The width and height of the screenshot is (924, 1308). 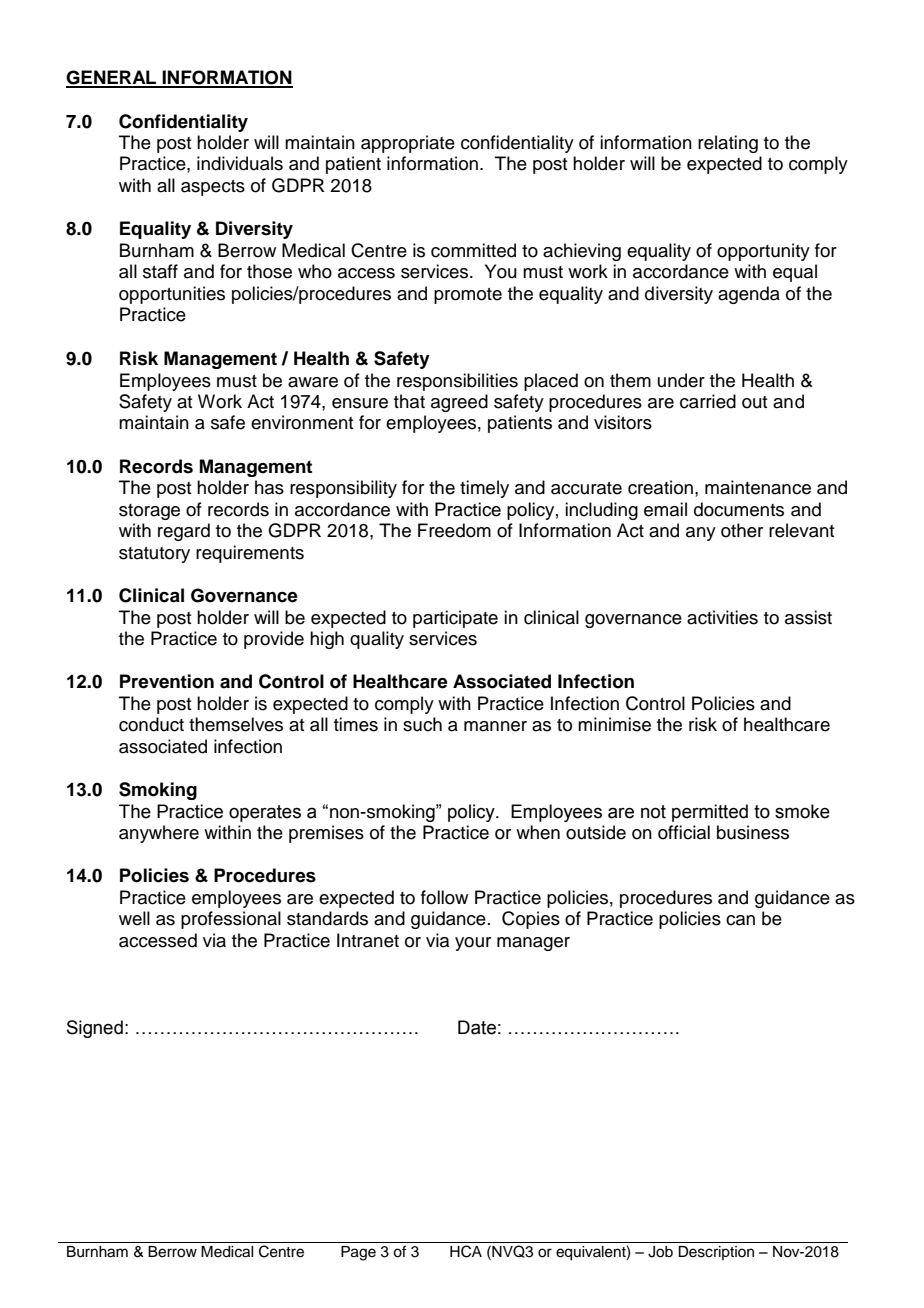 I want to click on GENERAL, so click(x=112, y=78).
